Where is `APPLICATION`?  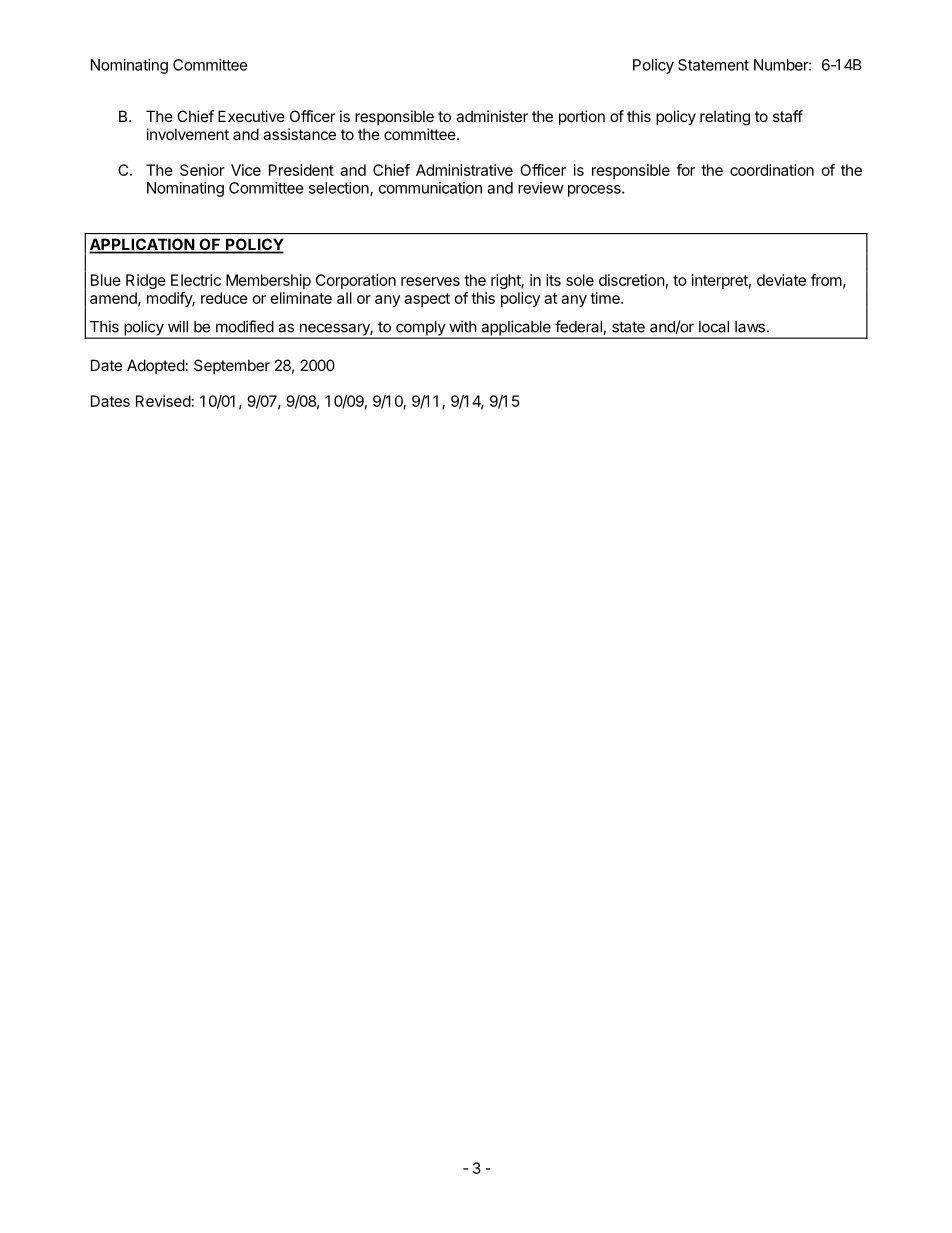
APPLICATION is located at coordinates (142, 245).
